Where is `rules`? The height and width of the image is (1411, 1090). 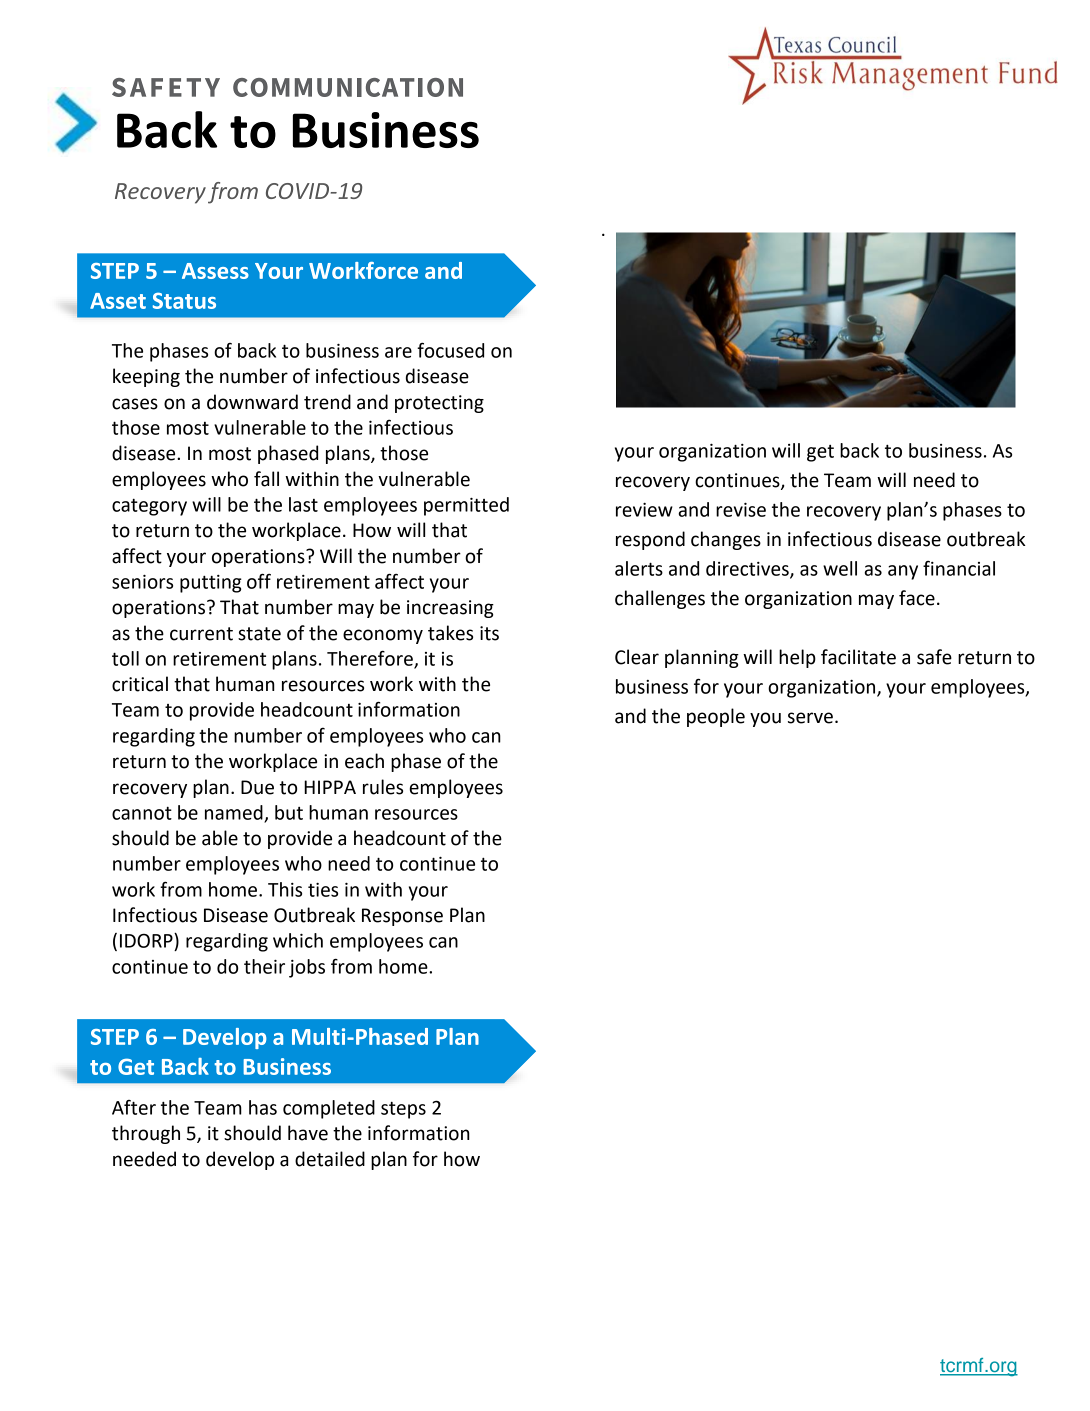 rules is located at coordinates (383, 787).
